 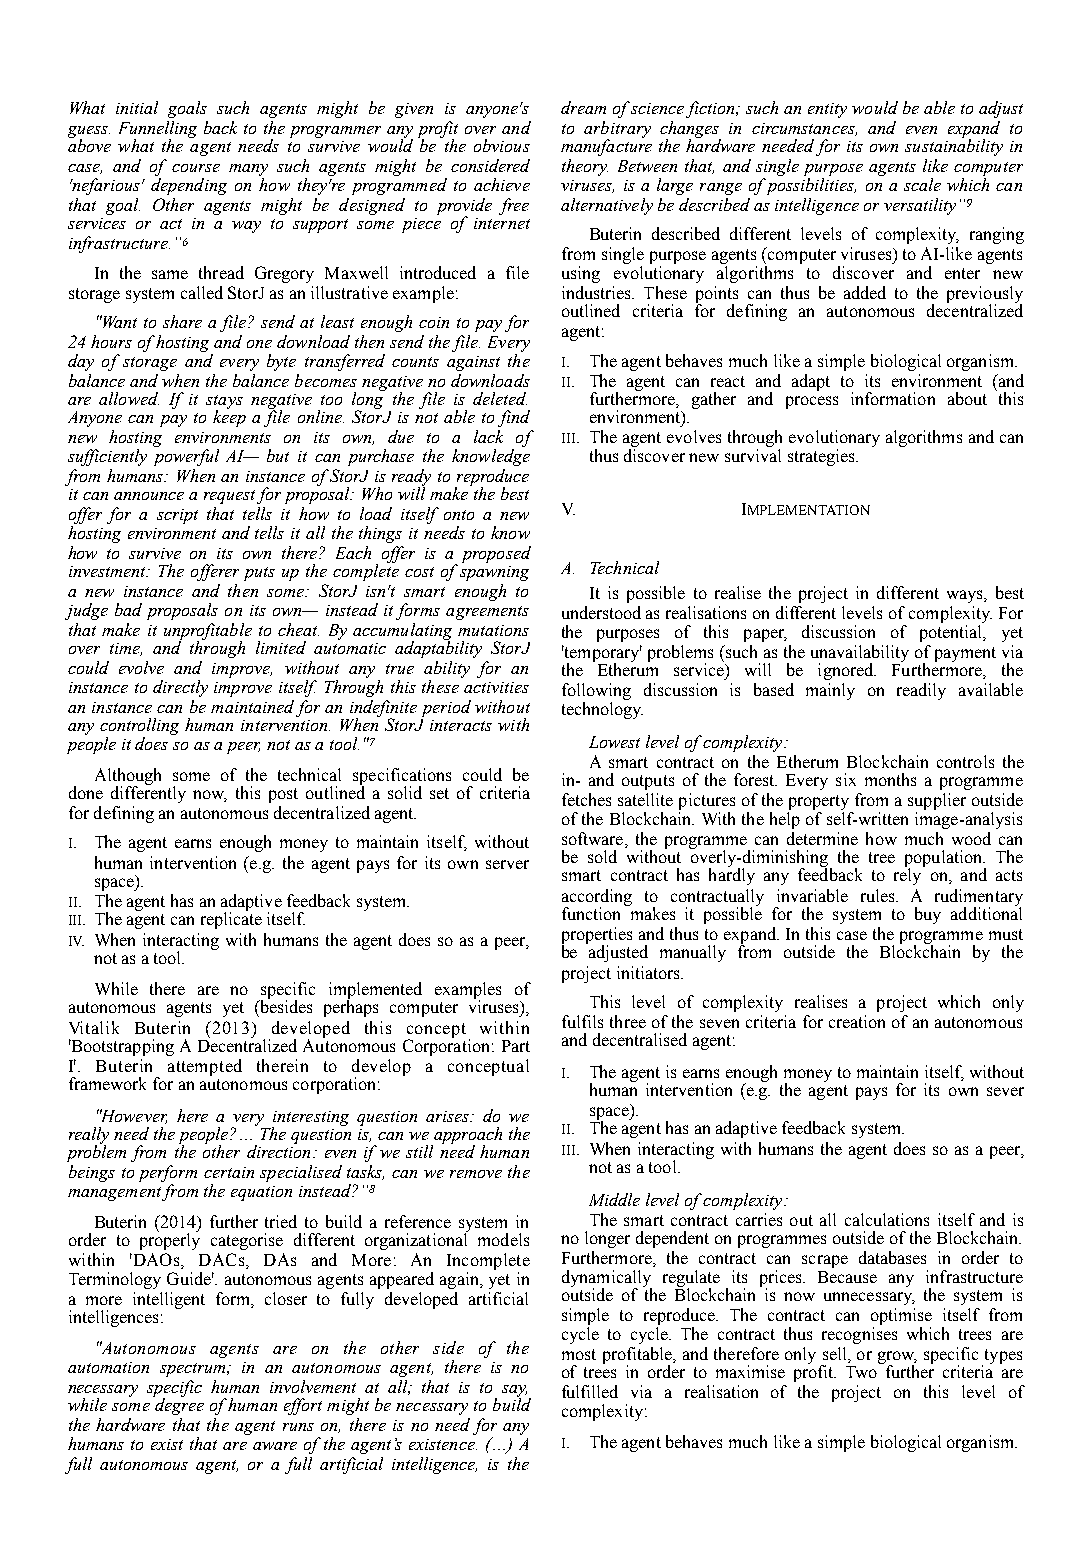 I want to click on course, so click(x=196, y=168).
